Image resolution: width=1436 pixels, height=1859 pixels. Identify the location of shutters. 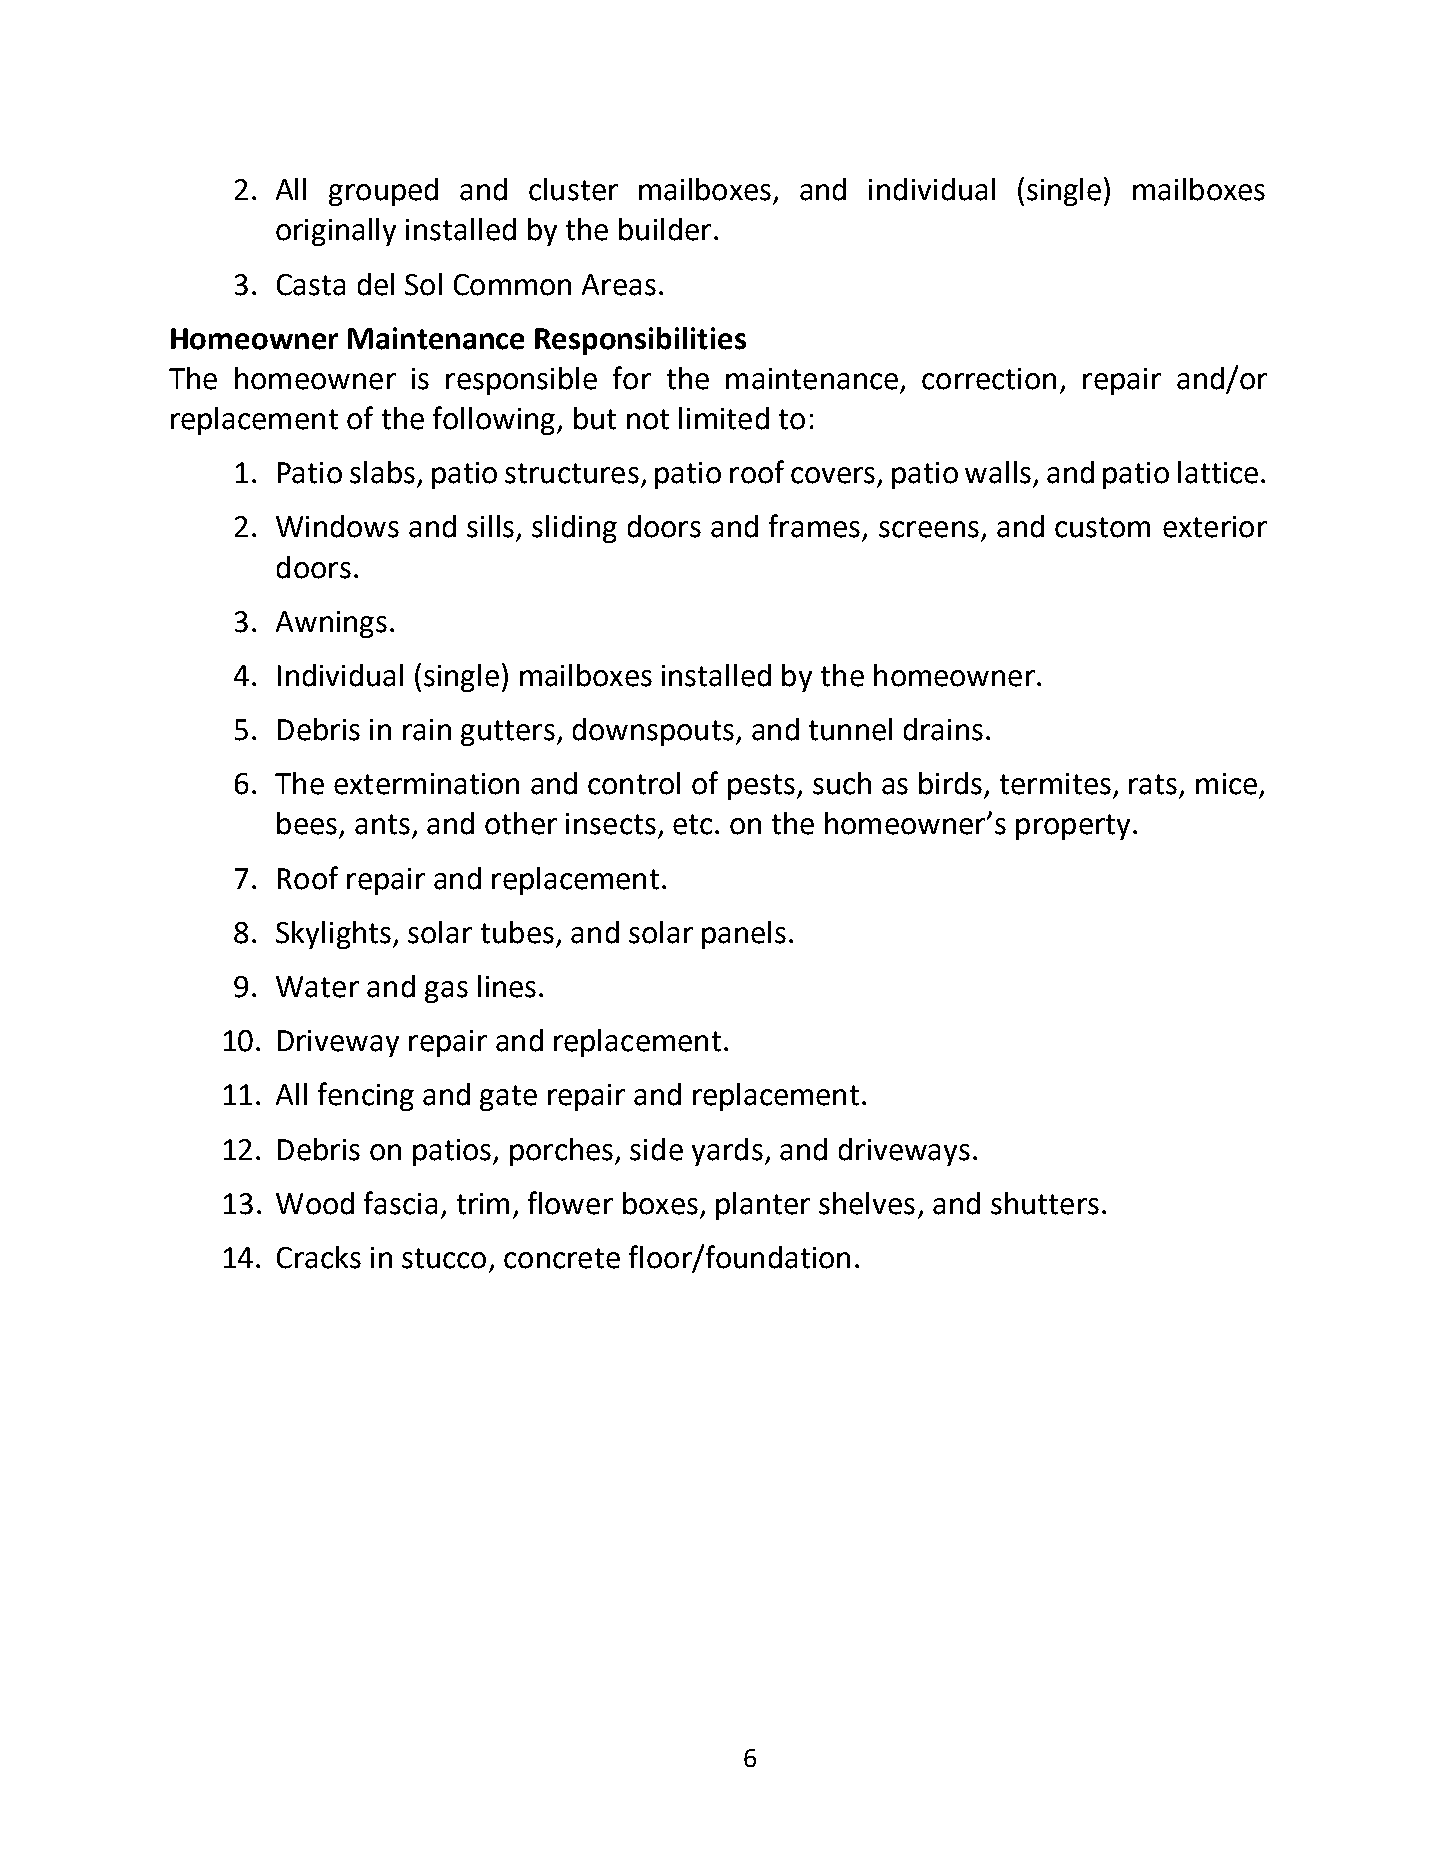
(1045, 1203).
